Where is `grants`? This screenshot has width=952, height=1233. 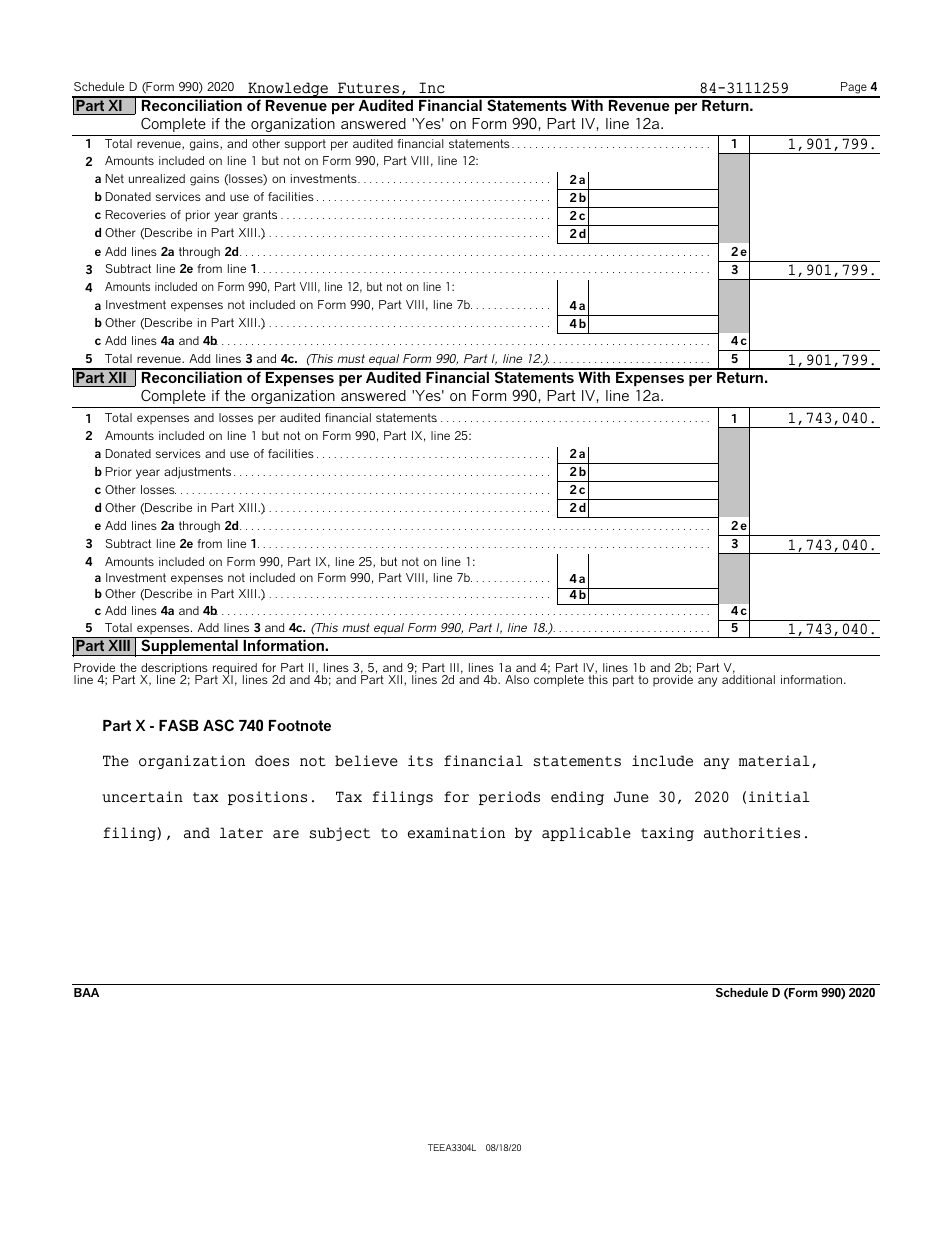 grants is located at coordinates (260, 216).
